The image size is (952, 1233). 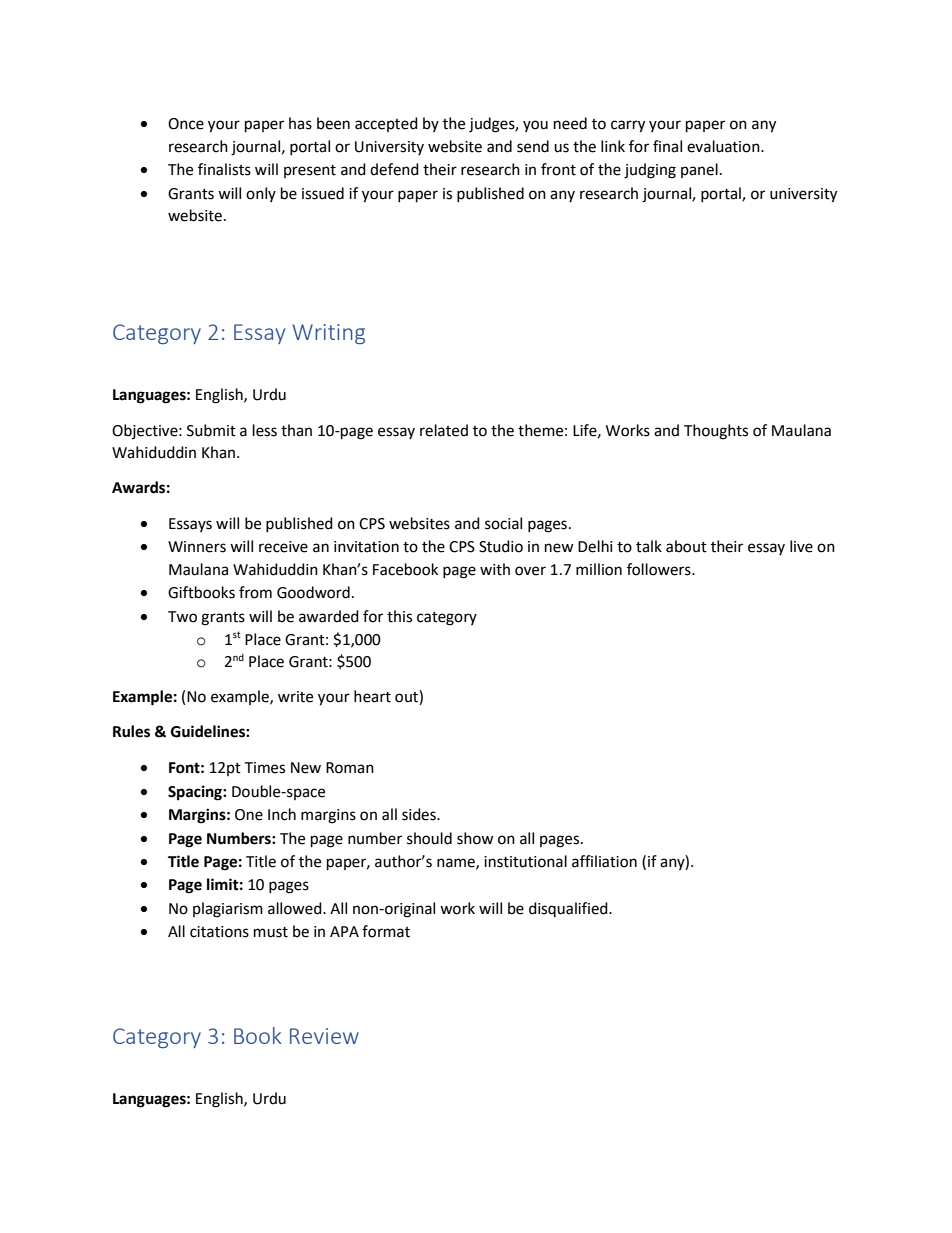 I want to click on citations, so click(x=219, y=932).
